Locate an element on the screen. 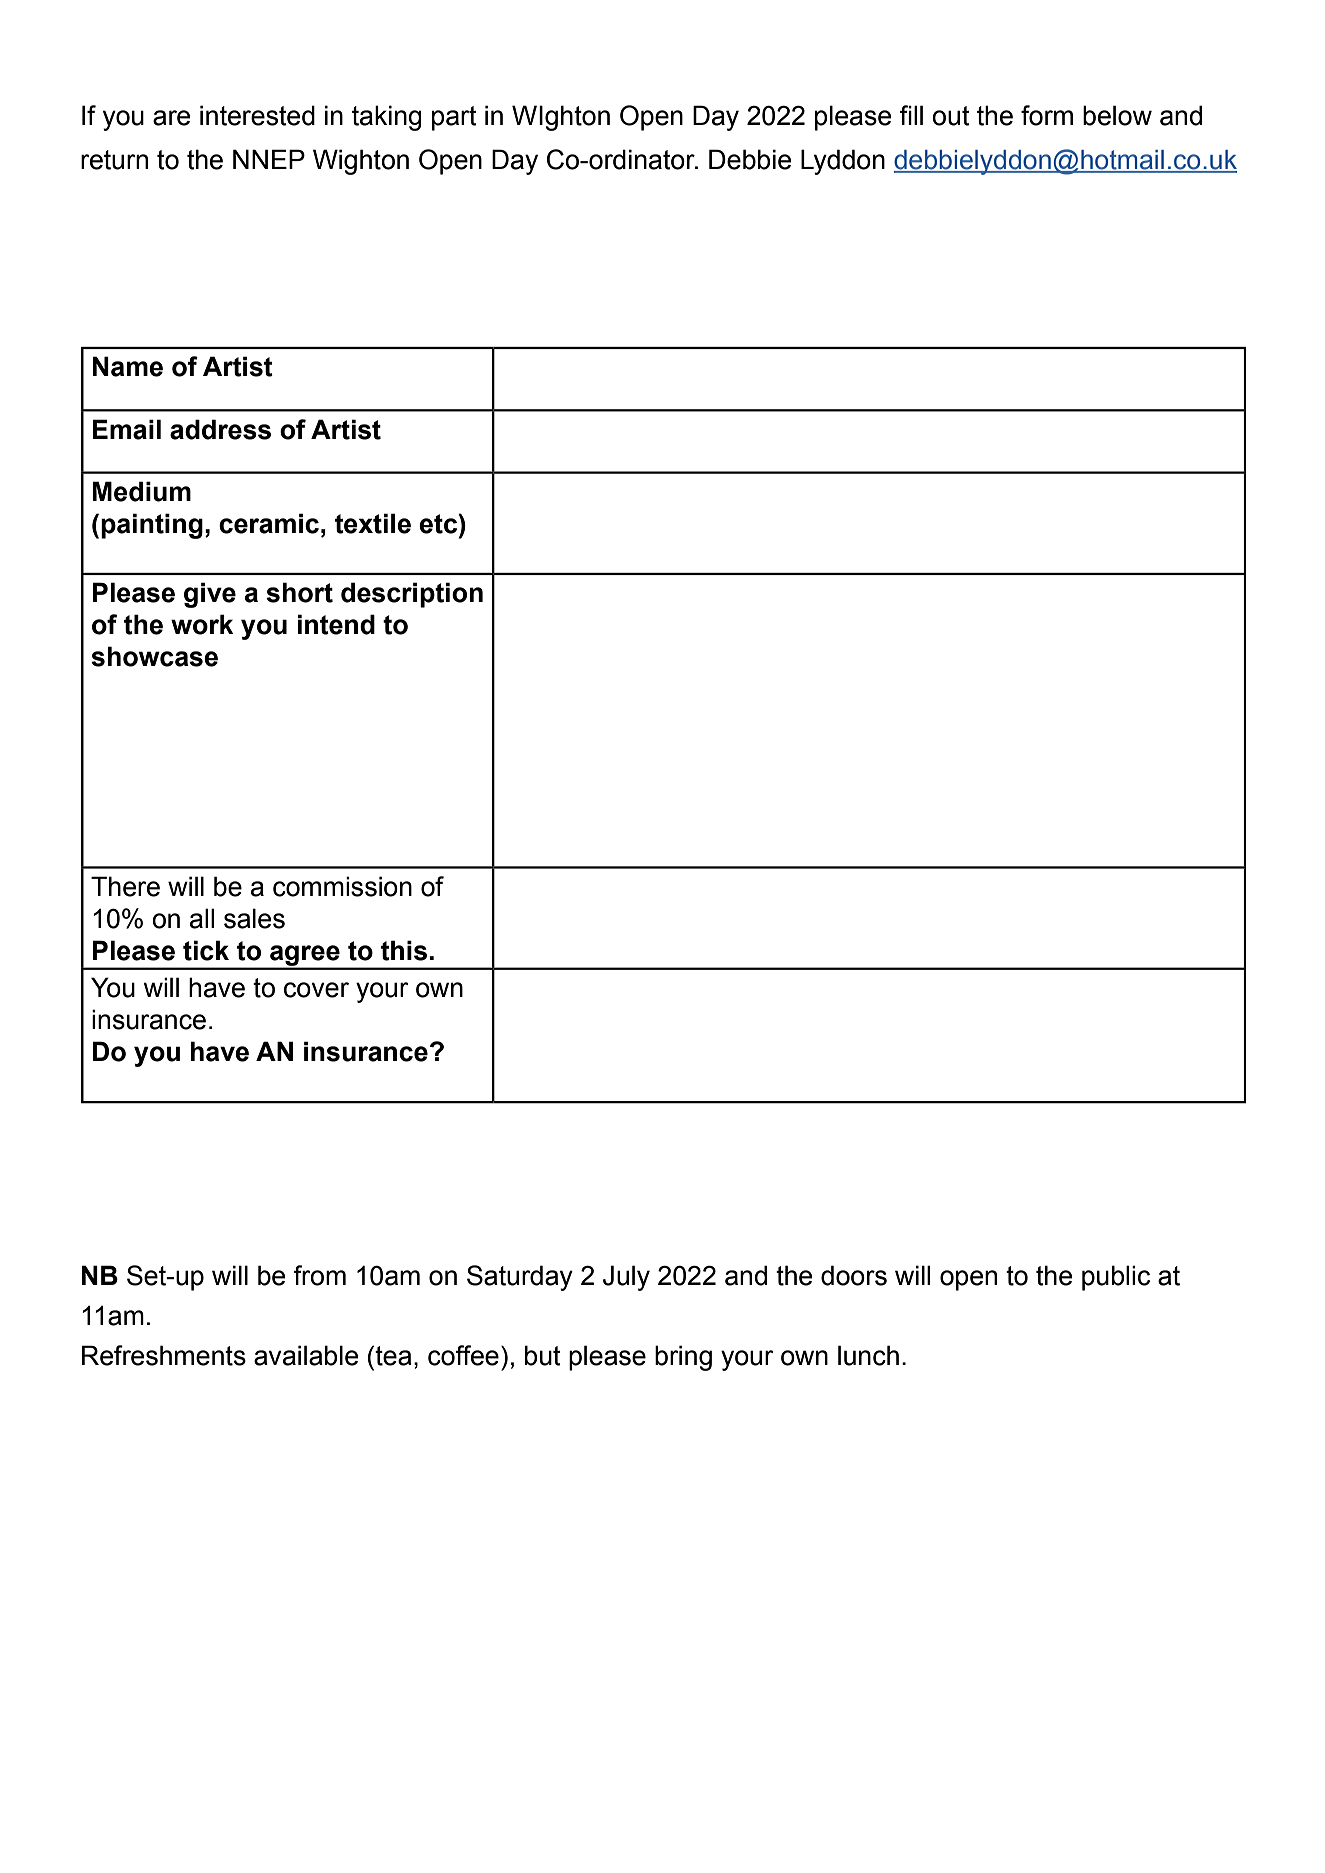  address is located at coordinates (220, 429).
